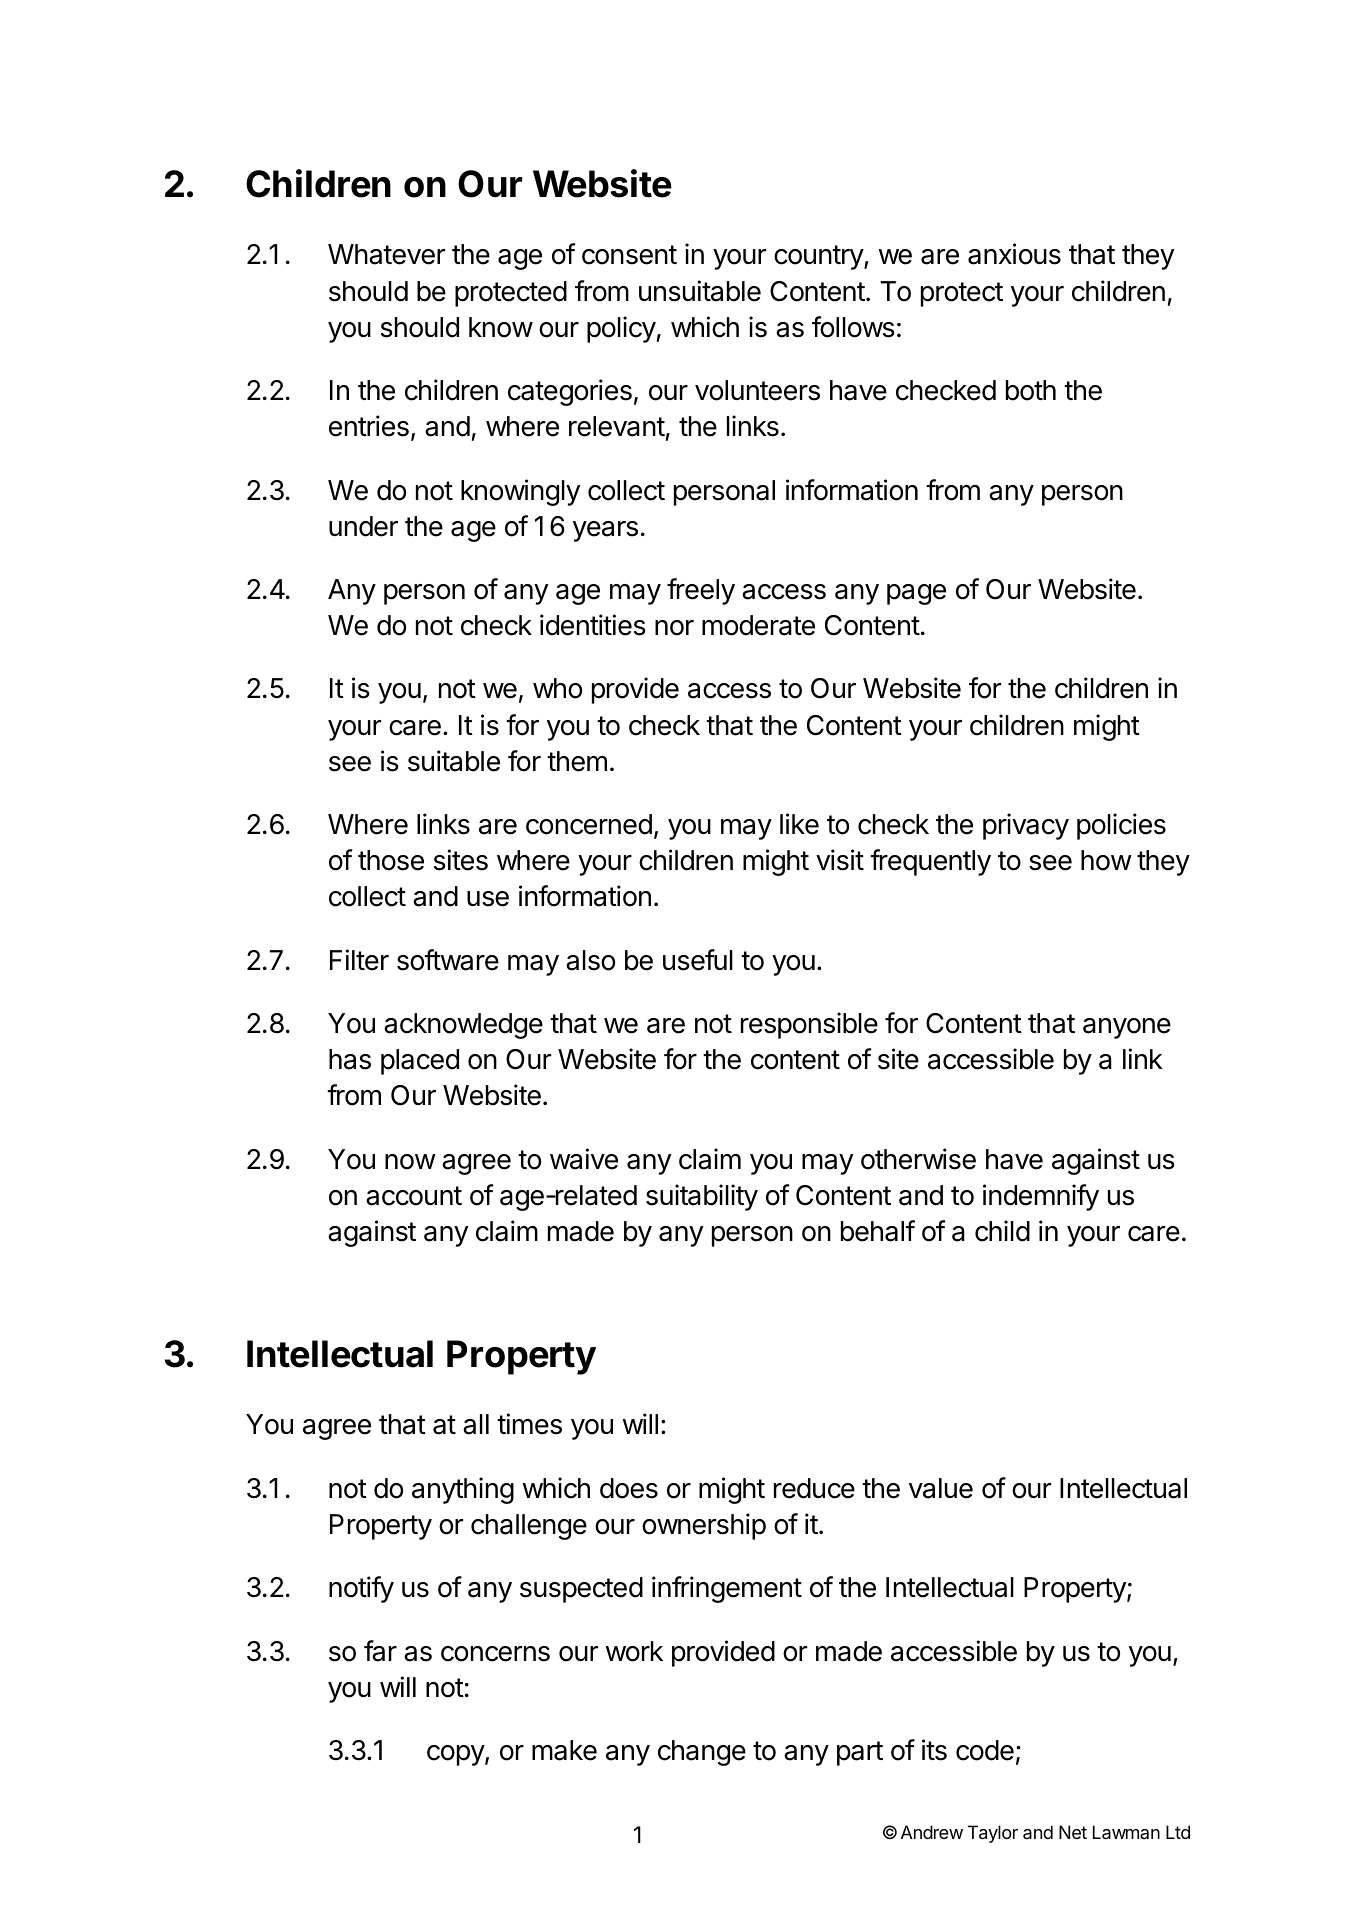 The width and height of the screenshot is (1354, 1915). What do you see at coordinates (564, 1750) in the screenshot?
I see `make` at bounding box center [564, 1750].
